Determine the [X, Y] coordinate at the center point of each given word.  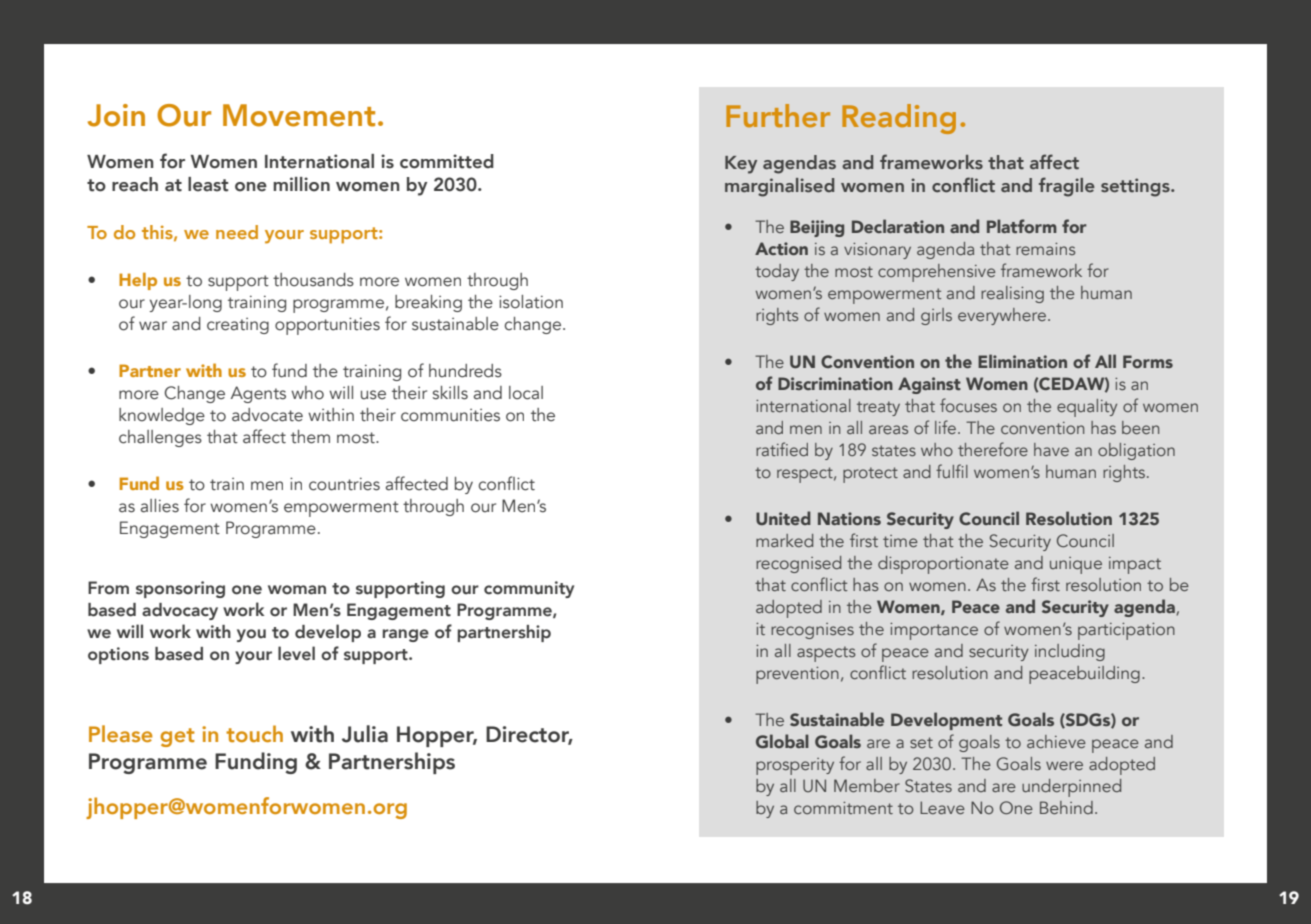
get [177, 737]
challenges [160, 438]
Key [741, 165]
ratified [782, 449]
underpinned [1071, 788]
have [1051, 449]
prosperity [795, 766]
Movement [299, 115]
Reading [899, 119]
